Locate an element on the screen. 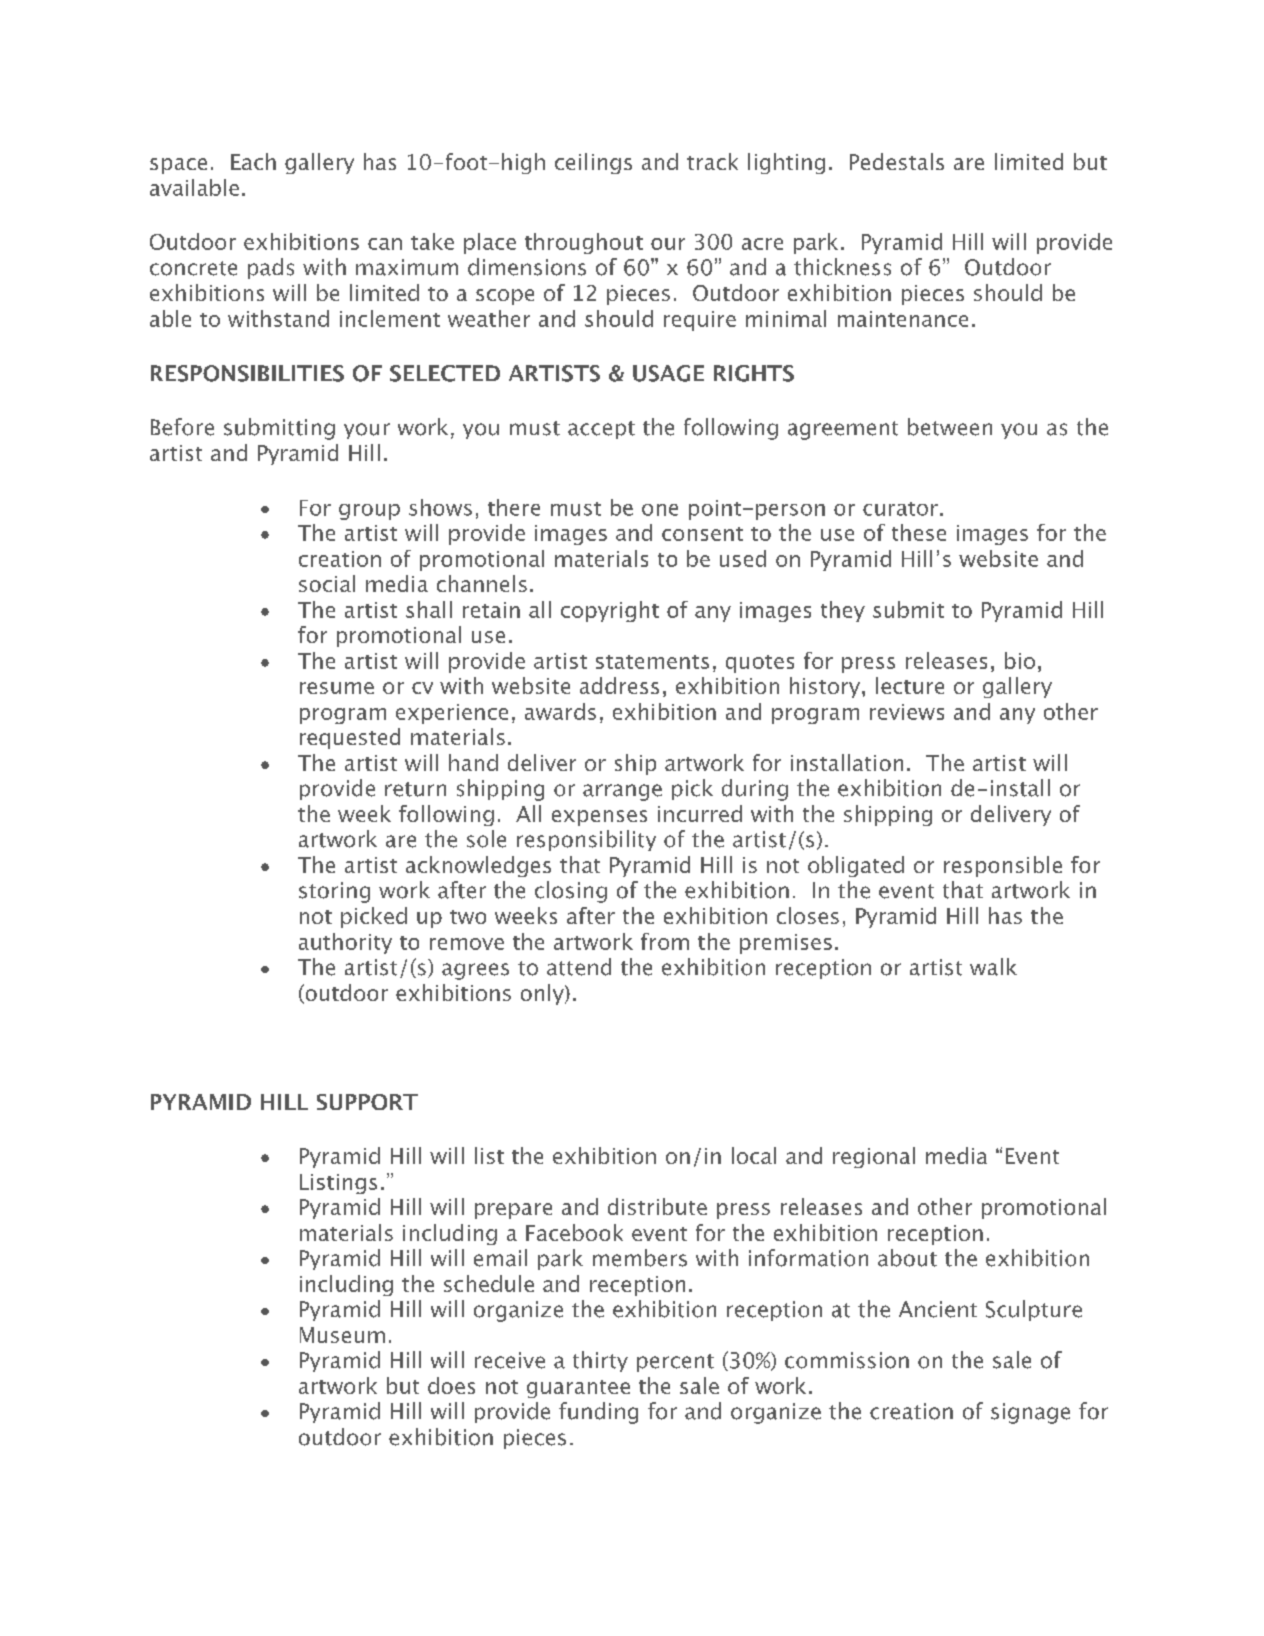 This screenshot has width=1264, height=1636. one is located at coordinates (660, 510).
